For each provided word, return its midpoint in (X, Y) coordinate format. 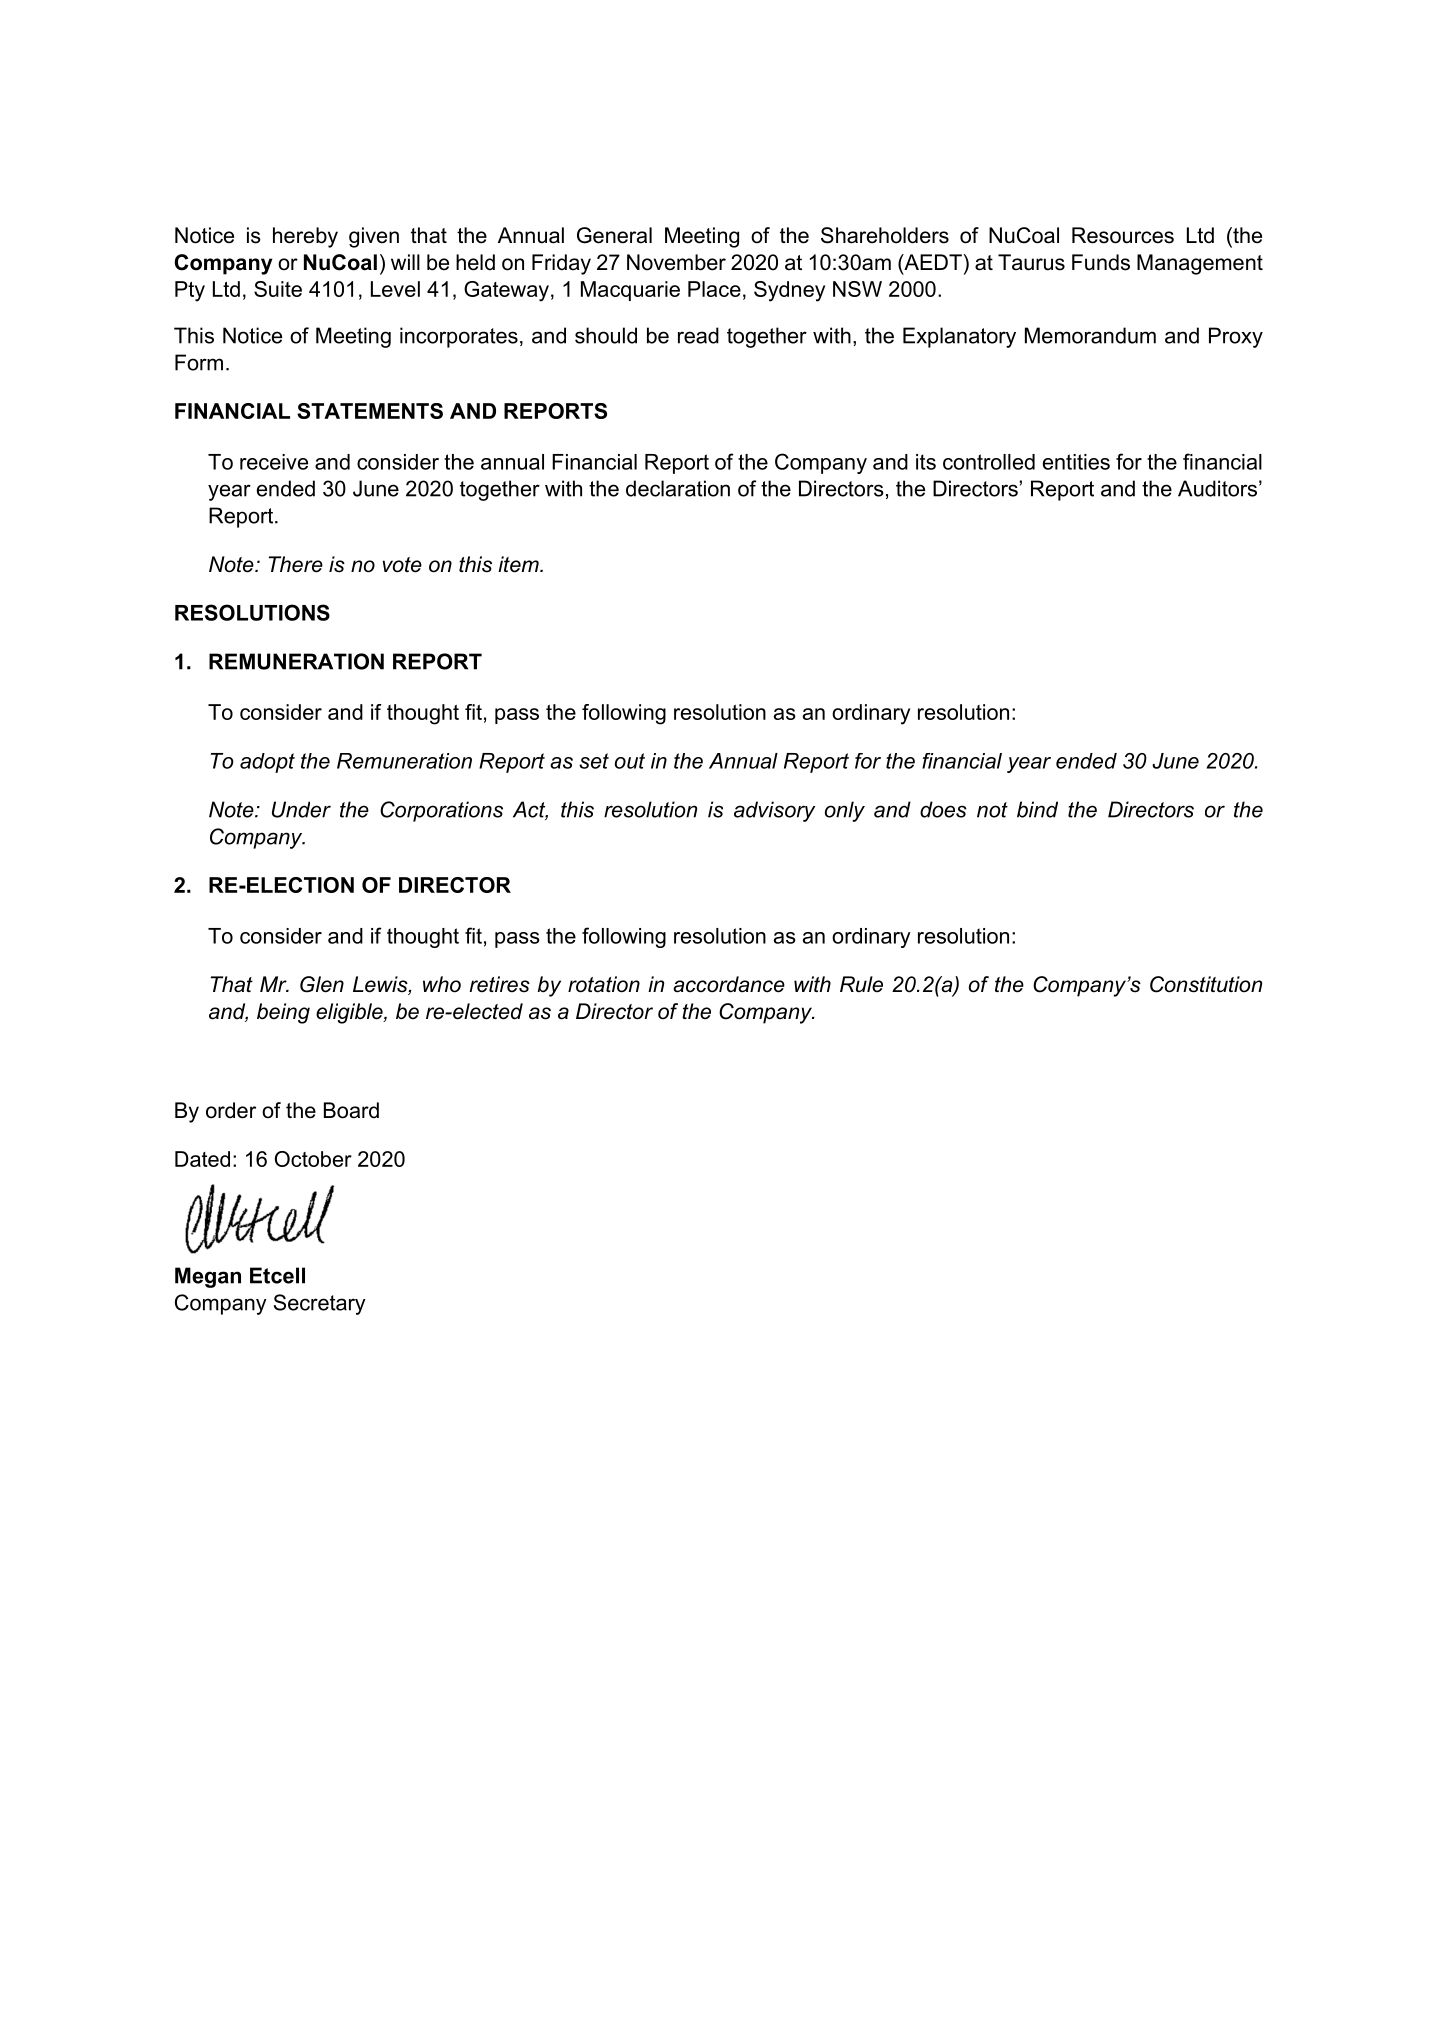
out (630, 761)
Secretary (320, 1304)
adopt (267, 763)
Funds (1101, 262)
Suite (278, 289)
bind (1037, 809)
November (676, 262)
